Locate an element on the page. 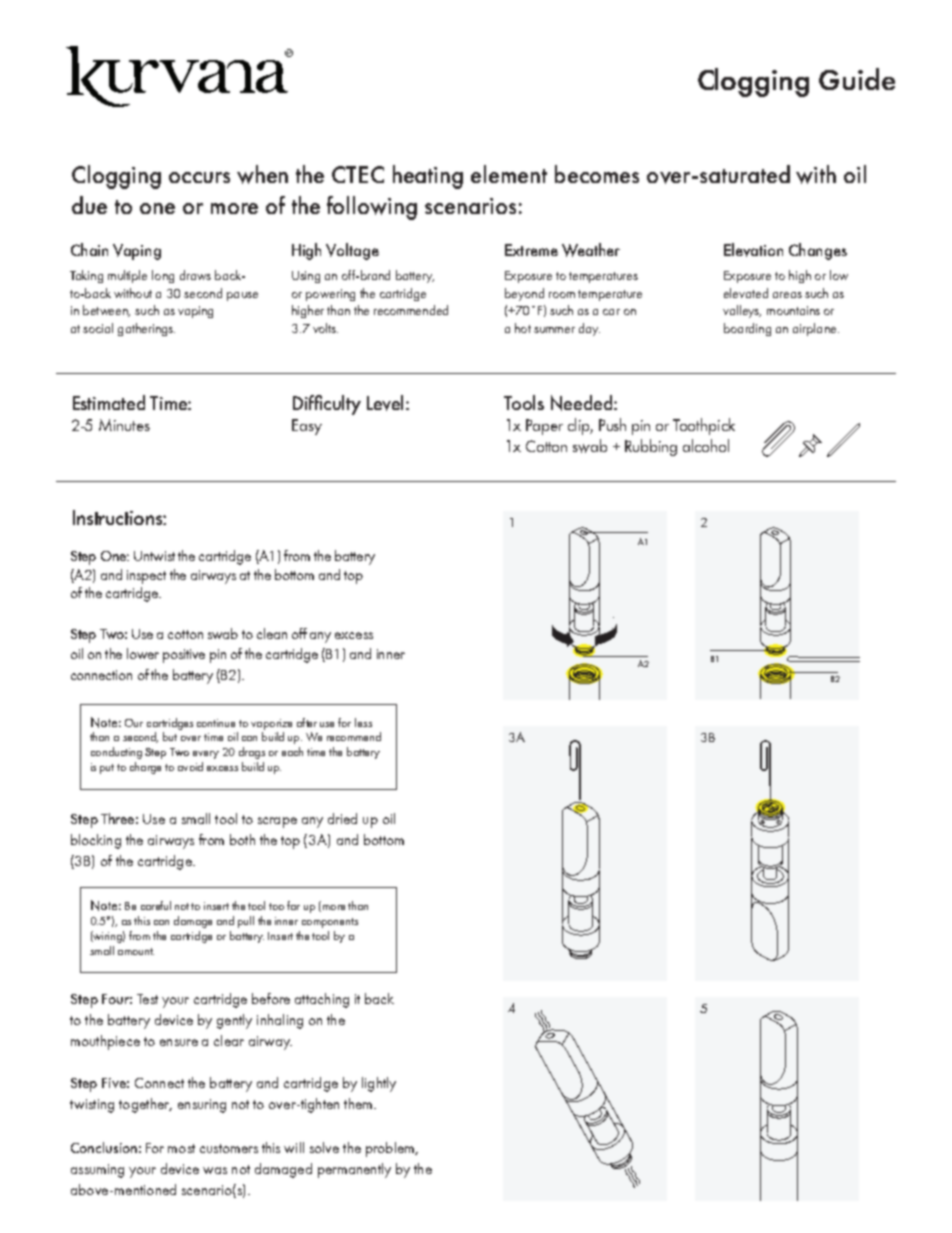  element is located at coordinates (509, 174).
